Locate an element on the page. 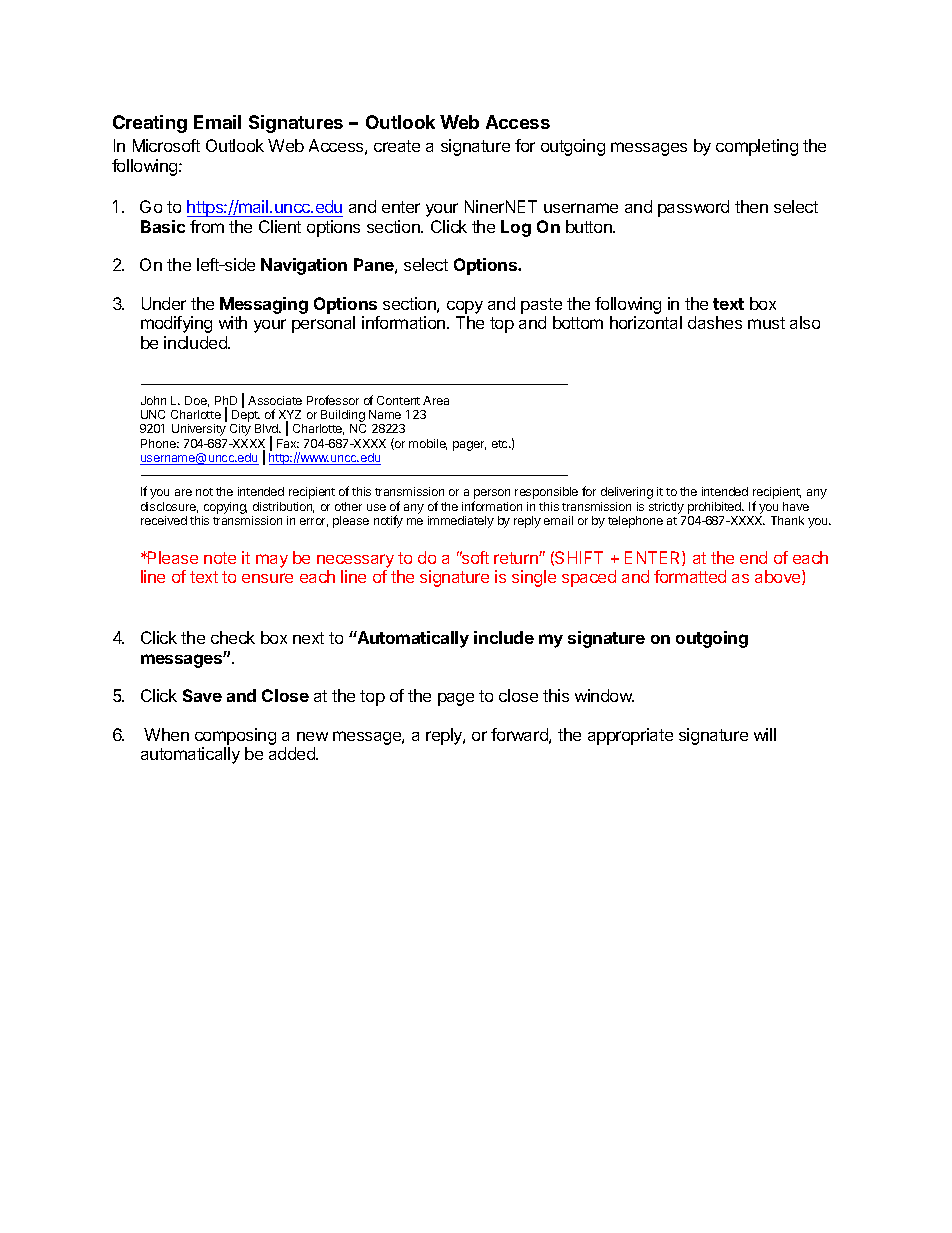 Image resolution: width=952 pixels, height=1233 pixels. City is located at coordinates (240, 430).
